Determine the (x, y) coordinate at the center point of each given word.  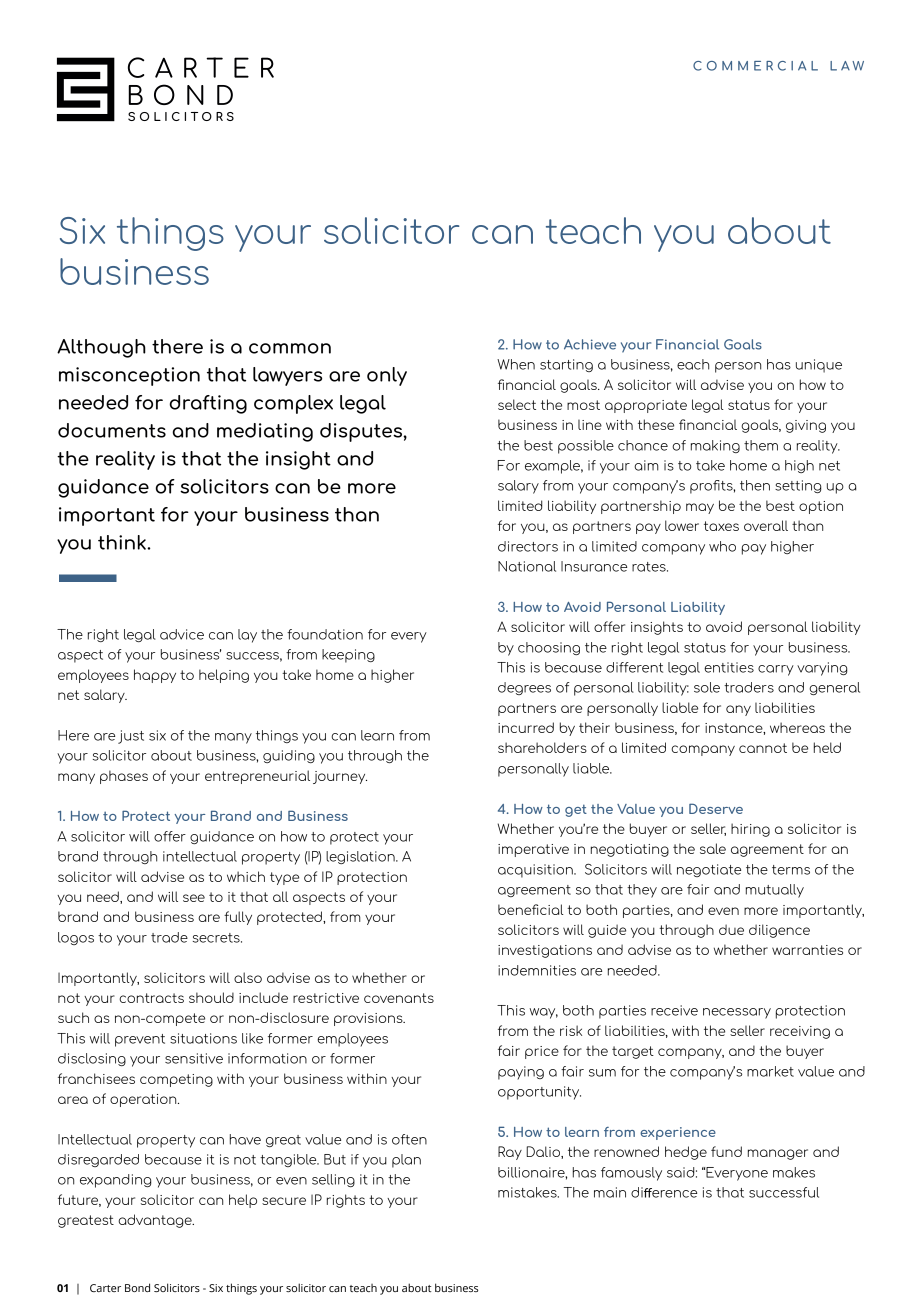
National (527, 566)
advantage (156, 1221)
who (722, 546)
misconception (129, 376)
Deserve (716, 808)
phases (124, 777)
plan (406, 1161)
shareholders (542, 747)
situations (203, 1038)
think (123, 542)
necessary (737, 1013)
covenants (399, 998)
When (516, 364)
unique (819, 366)
